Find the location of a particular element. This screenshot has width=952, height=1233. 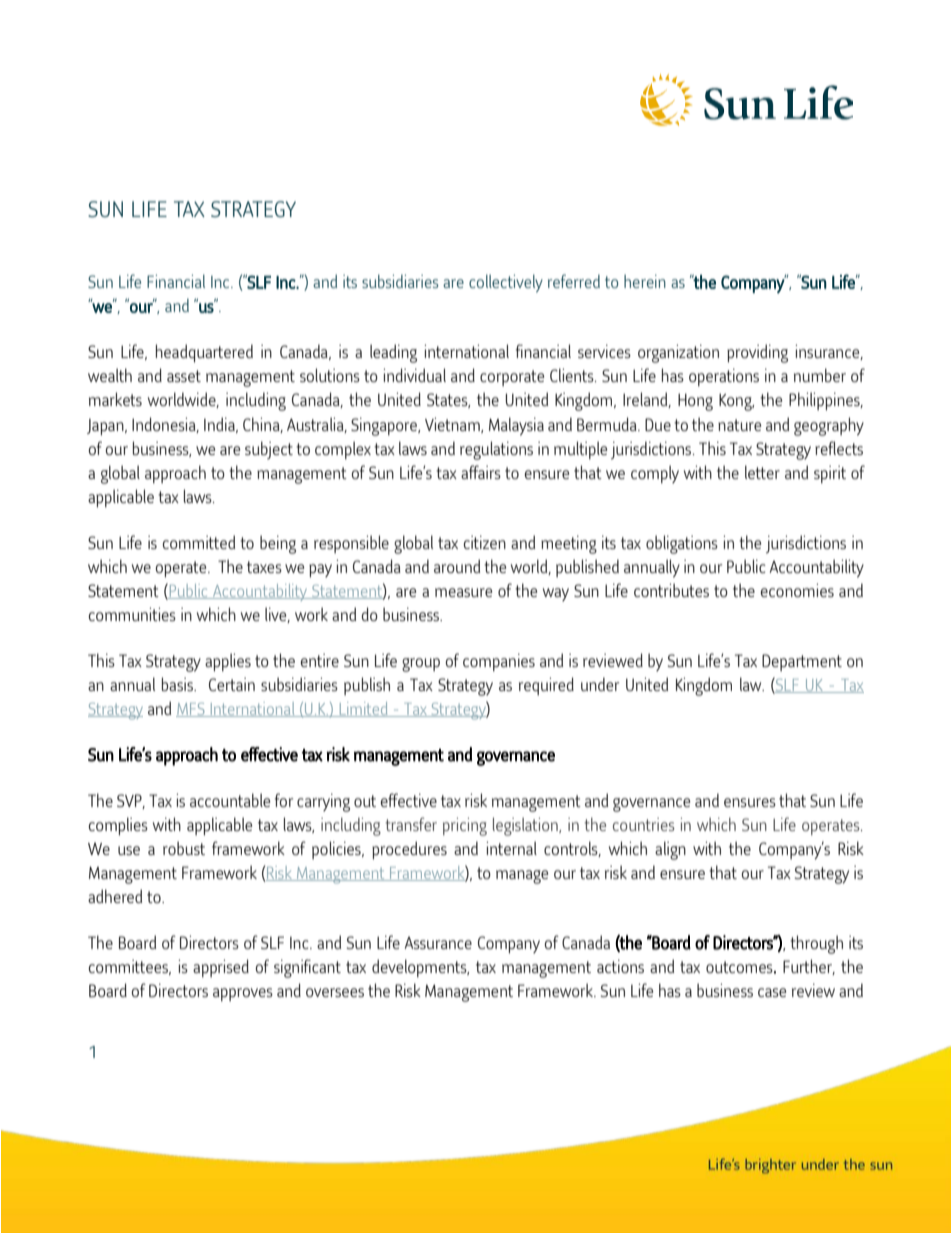

subject is located at coordinates (269, 450).
